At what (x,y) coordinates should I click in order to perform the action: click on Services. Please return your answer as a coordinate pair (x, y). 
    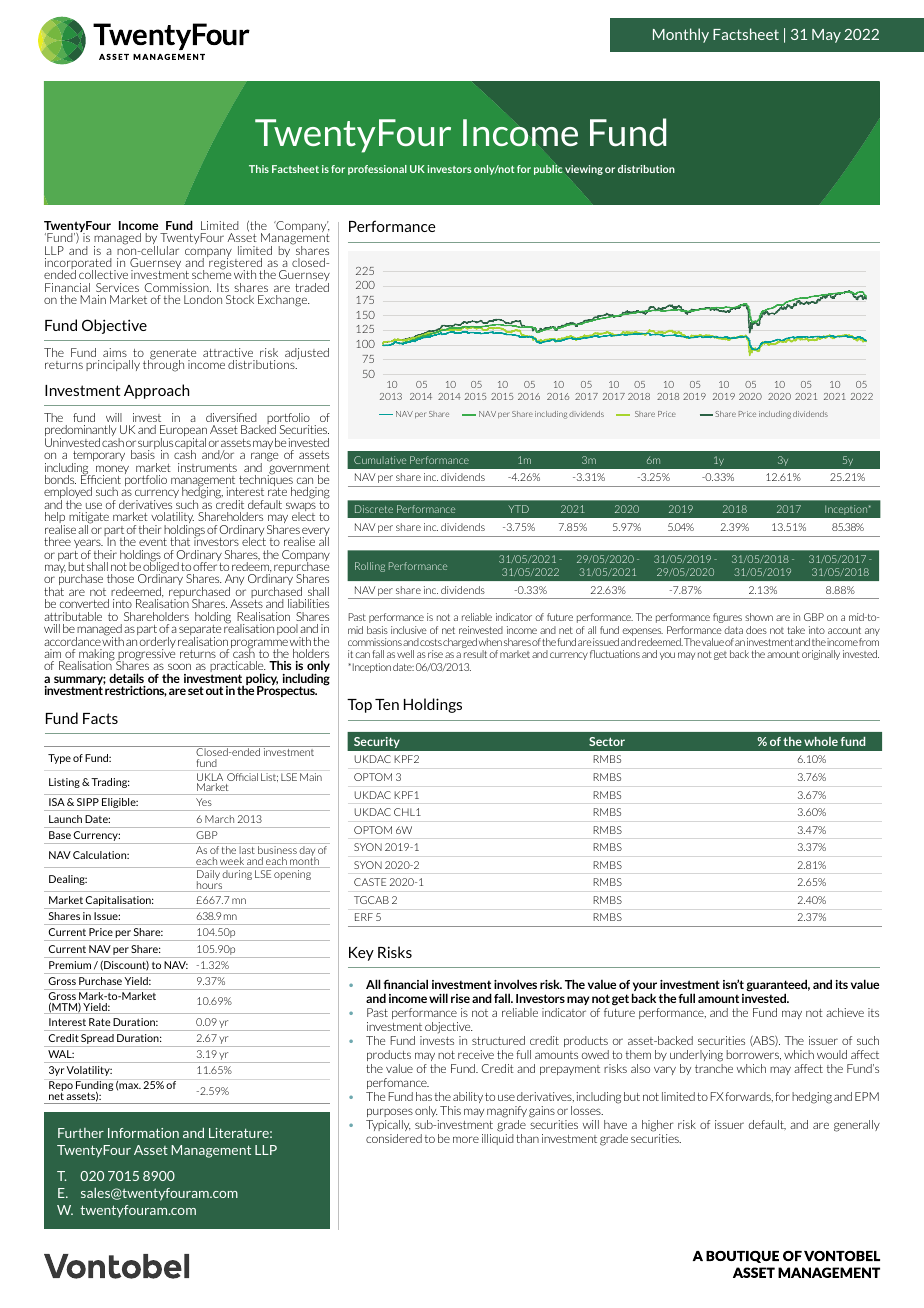
    Looking at the image, I should click on (117, 287).
